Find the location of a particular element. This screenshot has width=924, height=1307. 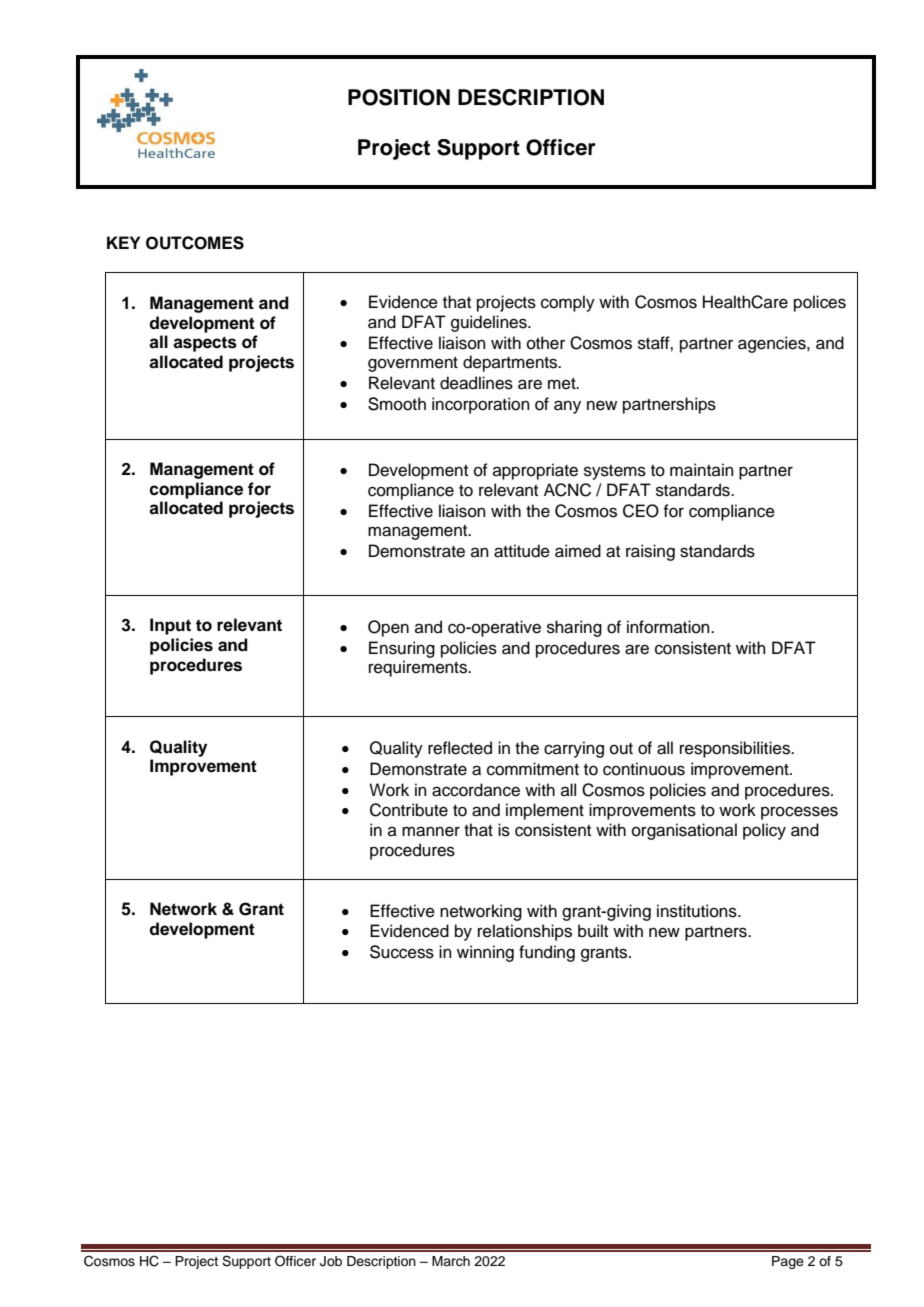

institutions is located at coordinates (698, 911).
